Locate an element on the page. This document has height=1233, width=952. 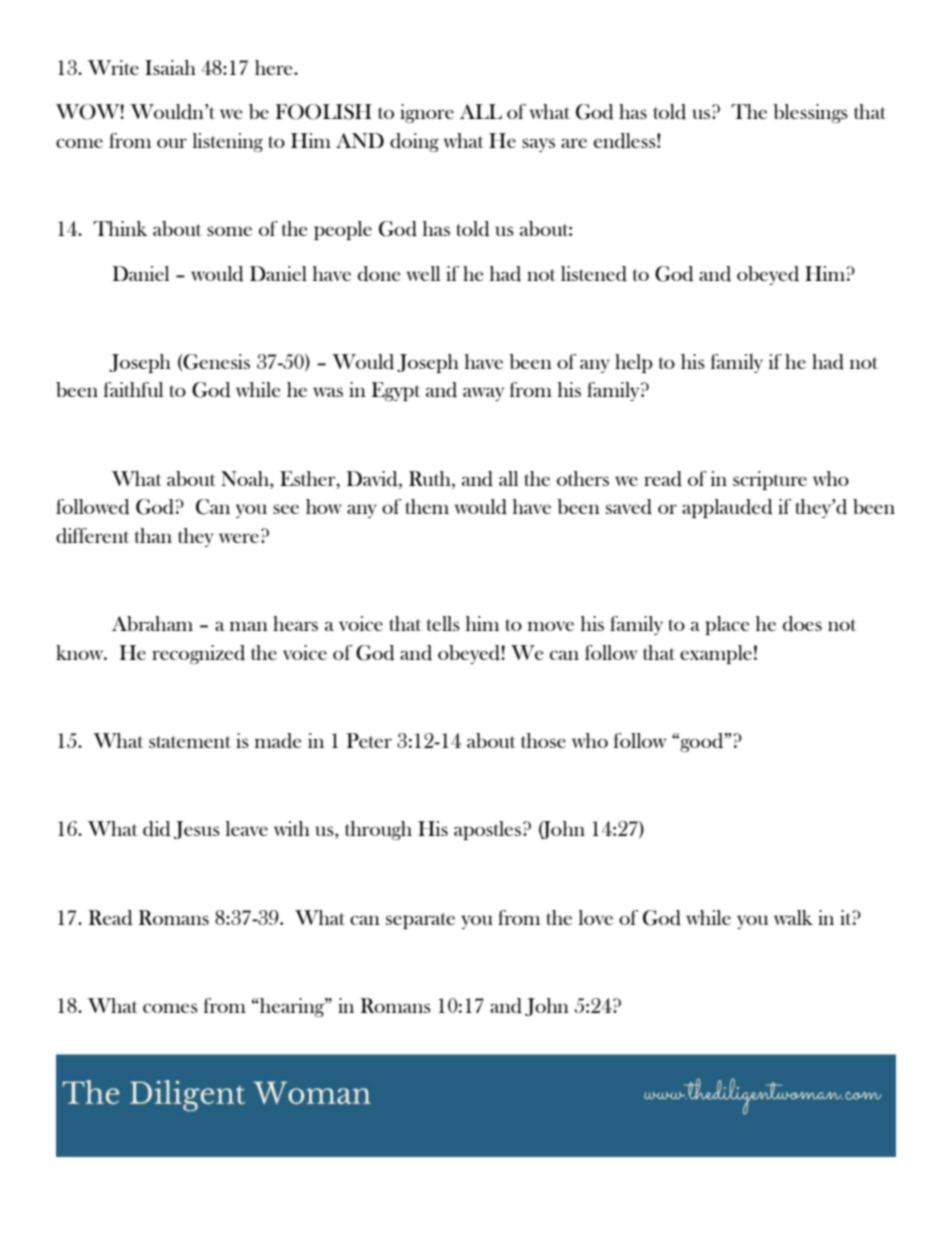
blessings is located at coordinates (810, 113).
